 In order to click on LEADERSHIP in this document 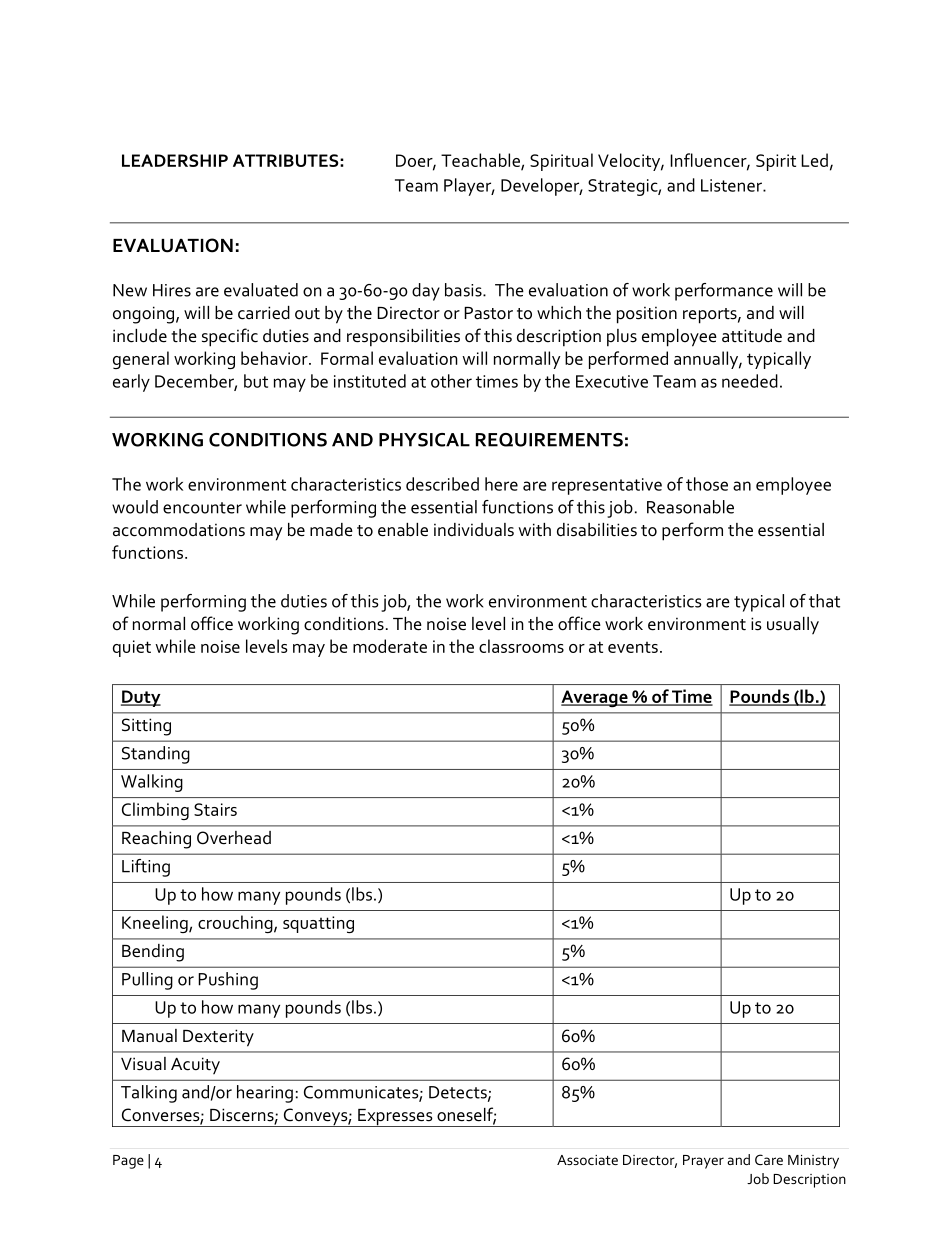, I will do `click(175, 160)`.
